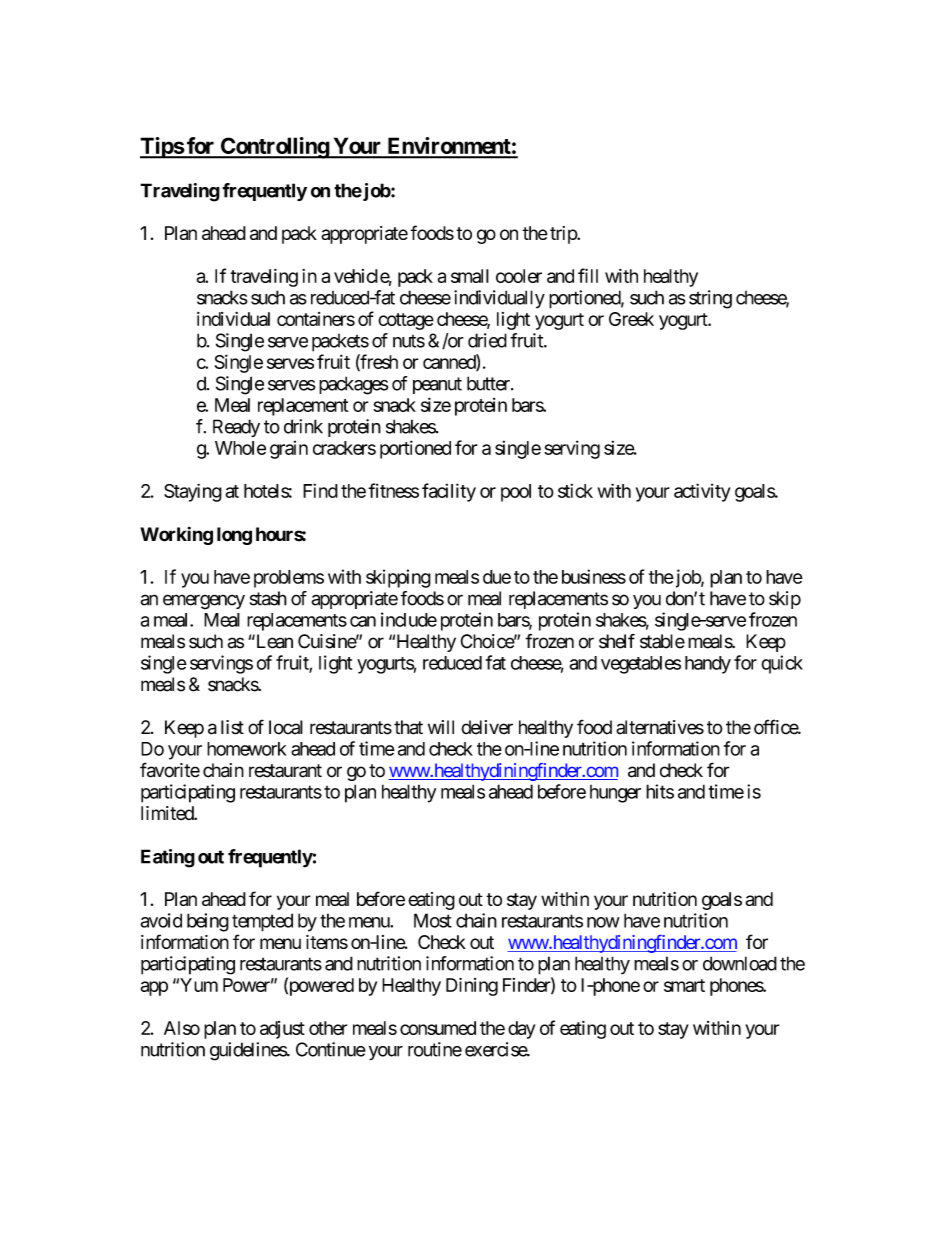  Describe the element at coordinates (168, 813) in the screenshot. I see `limited` at that location.
